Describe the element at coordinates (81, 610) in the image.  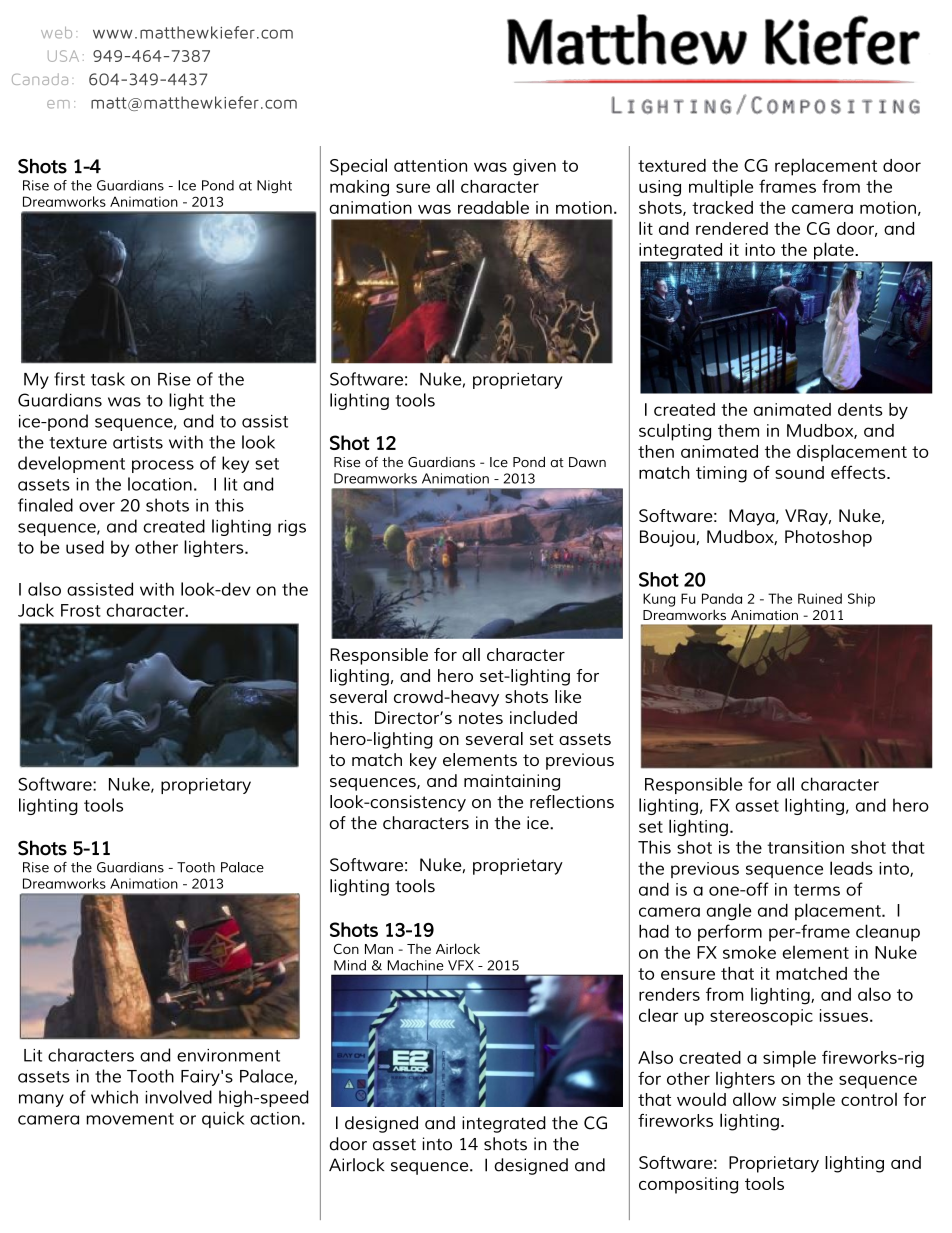
I see `Frost` at that location.
